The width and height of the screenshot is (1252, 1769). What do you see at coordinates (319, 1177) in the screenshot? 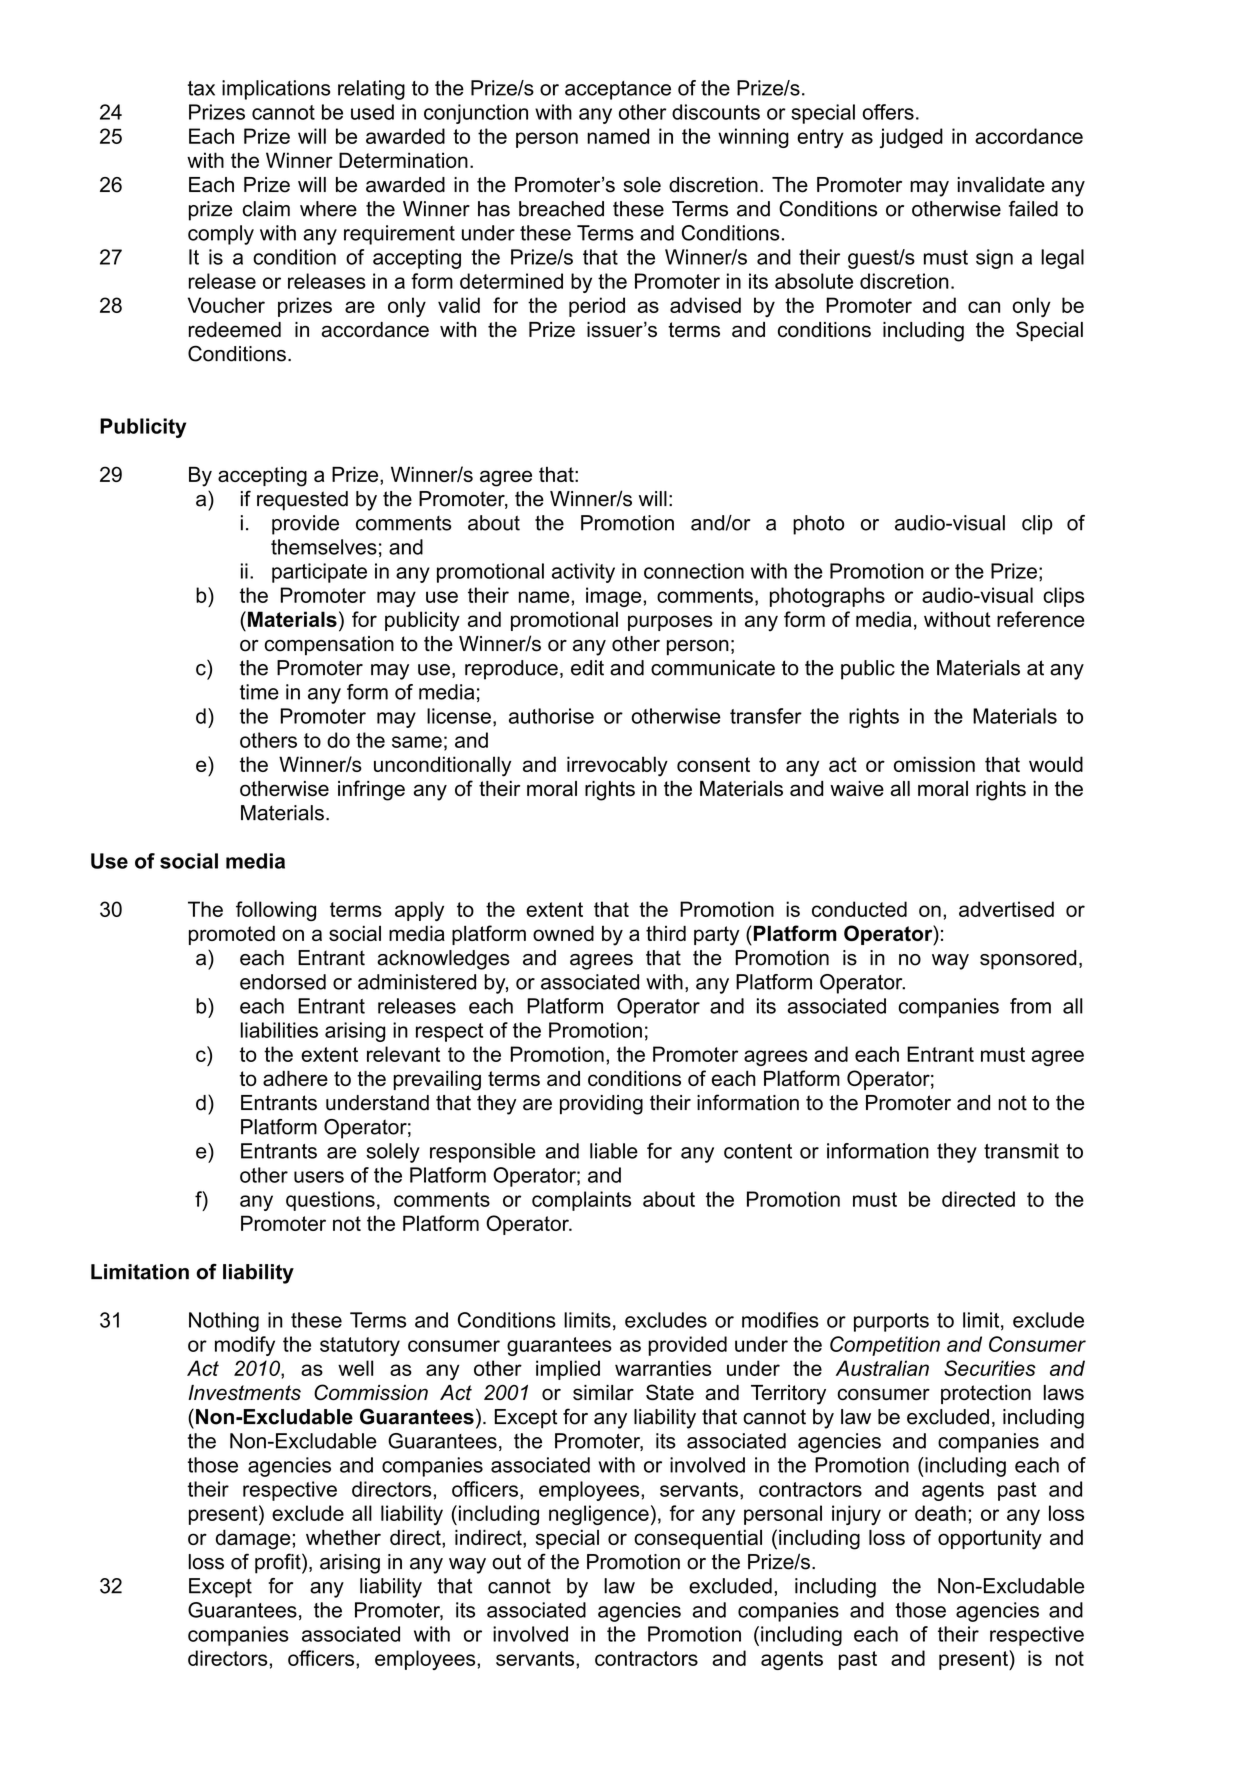
I see `users` at bounding box center [319, 1177].
